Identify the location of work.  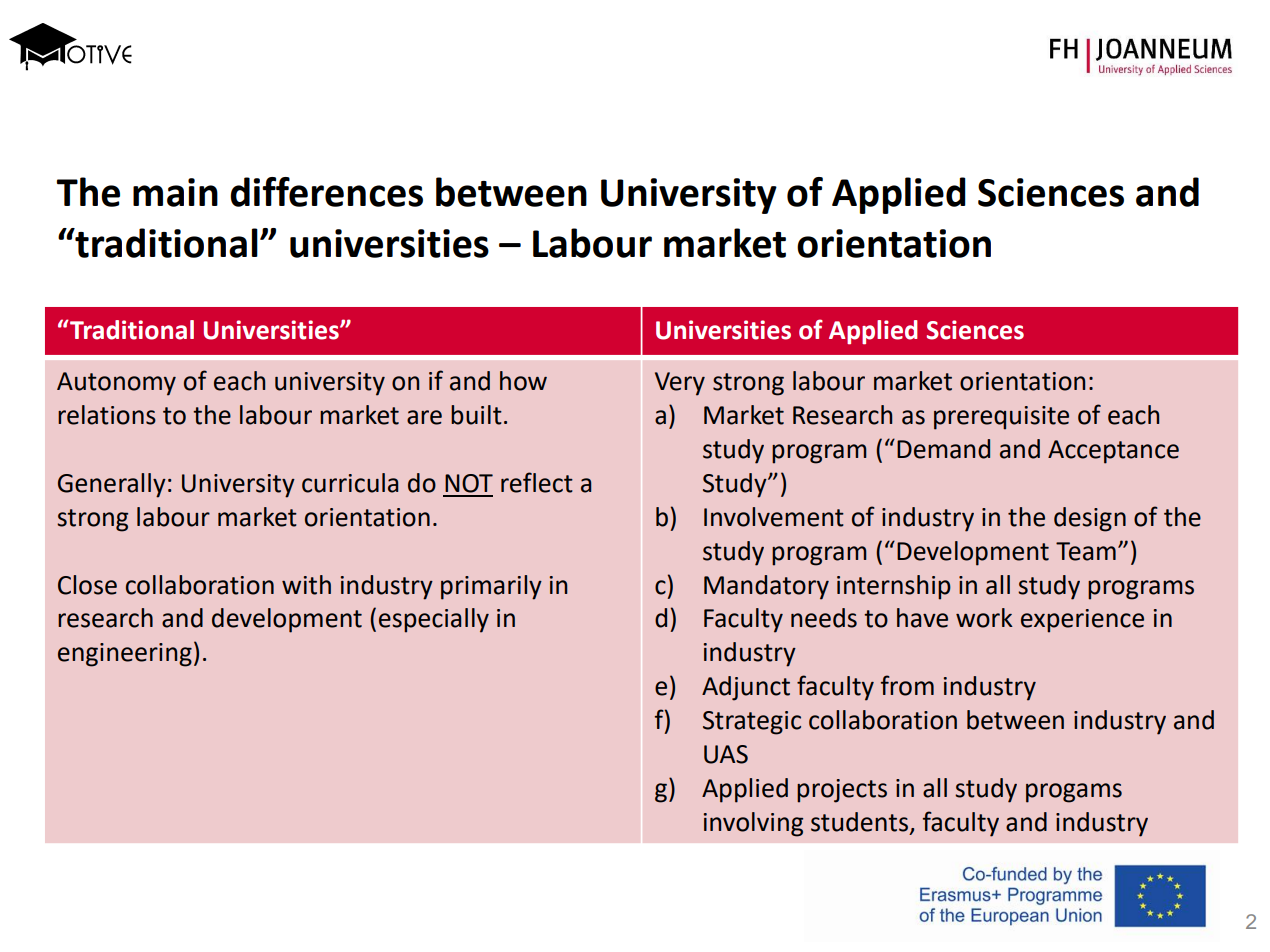
(984, 618).
